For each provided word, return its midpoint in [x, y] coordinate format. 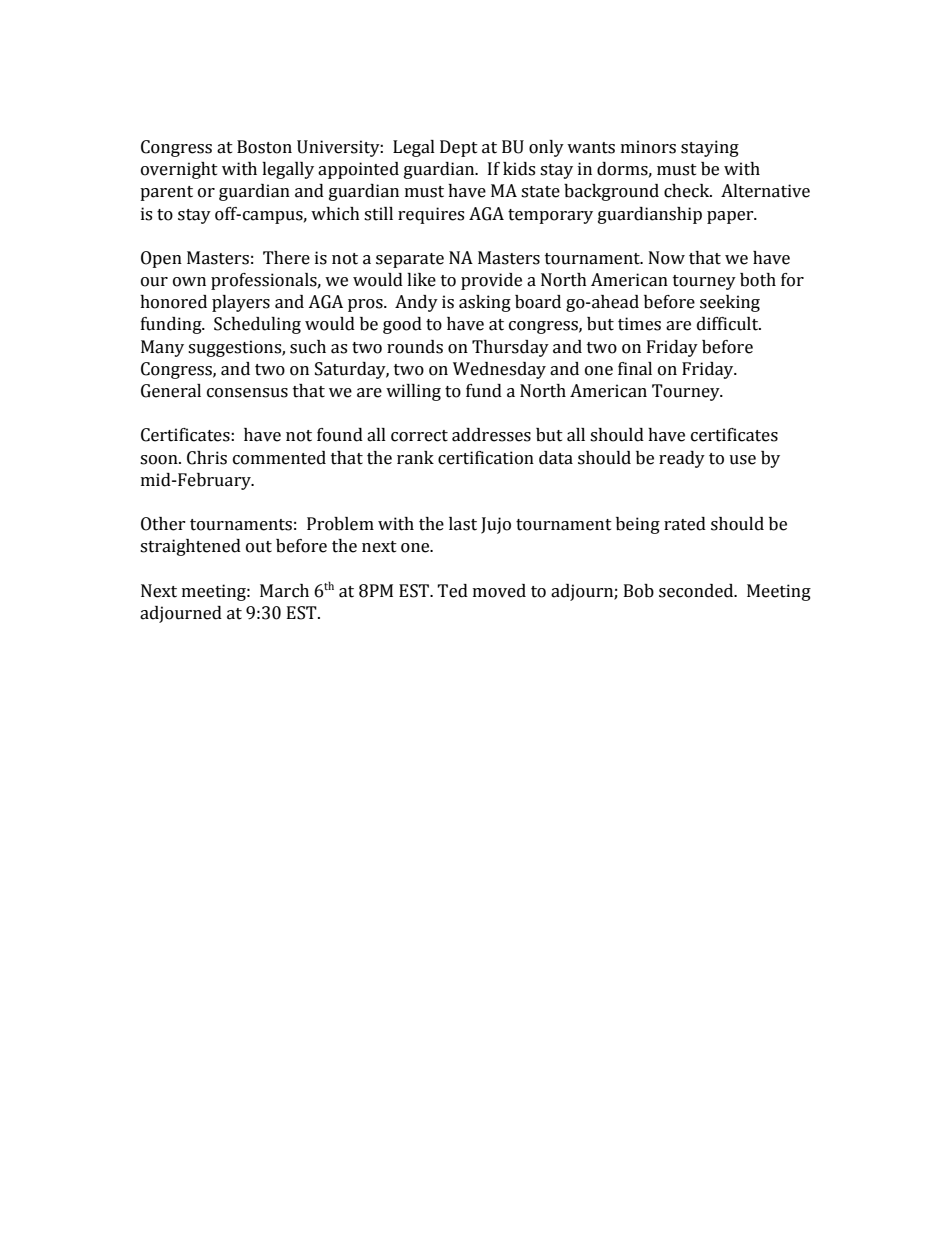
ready [682, 459]
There [286, 258]
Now [667, 258]
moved [499, 591]
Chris [207, 458]
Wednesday [499, 370]
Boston [264, 147]
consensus [247, 393]
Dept [459, 148]
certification [486, 458]
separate [410, 260]
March [284, 591]
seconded [697, 591]
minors [648, 147]
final [635, 369]
